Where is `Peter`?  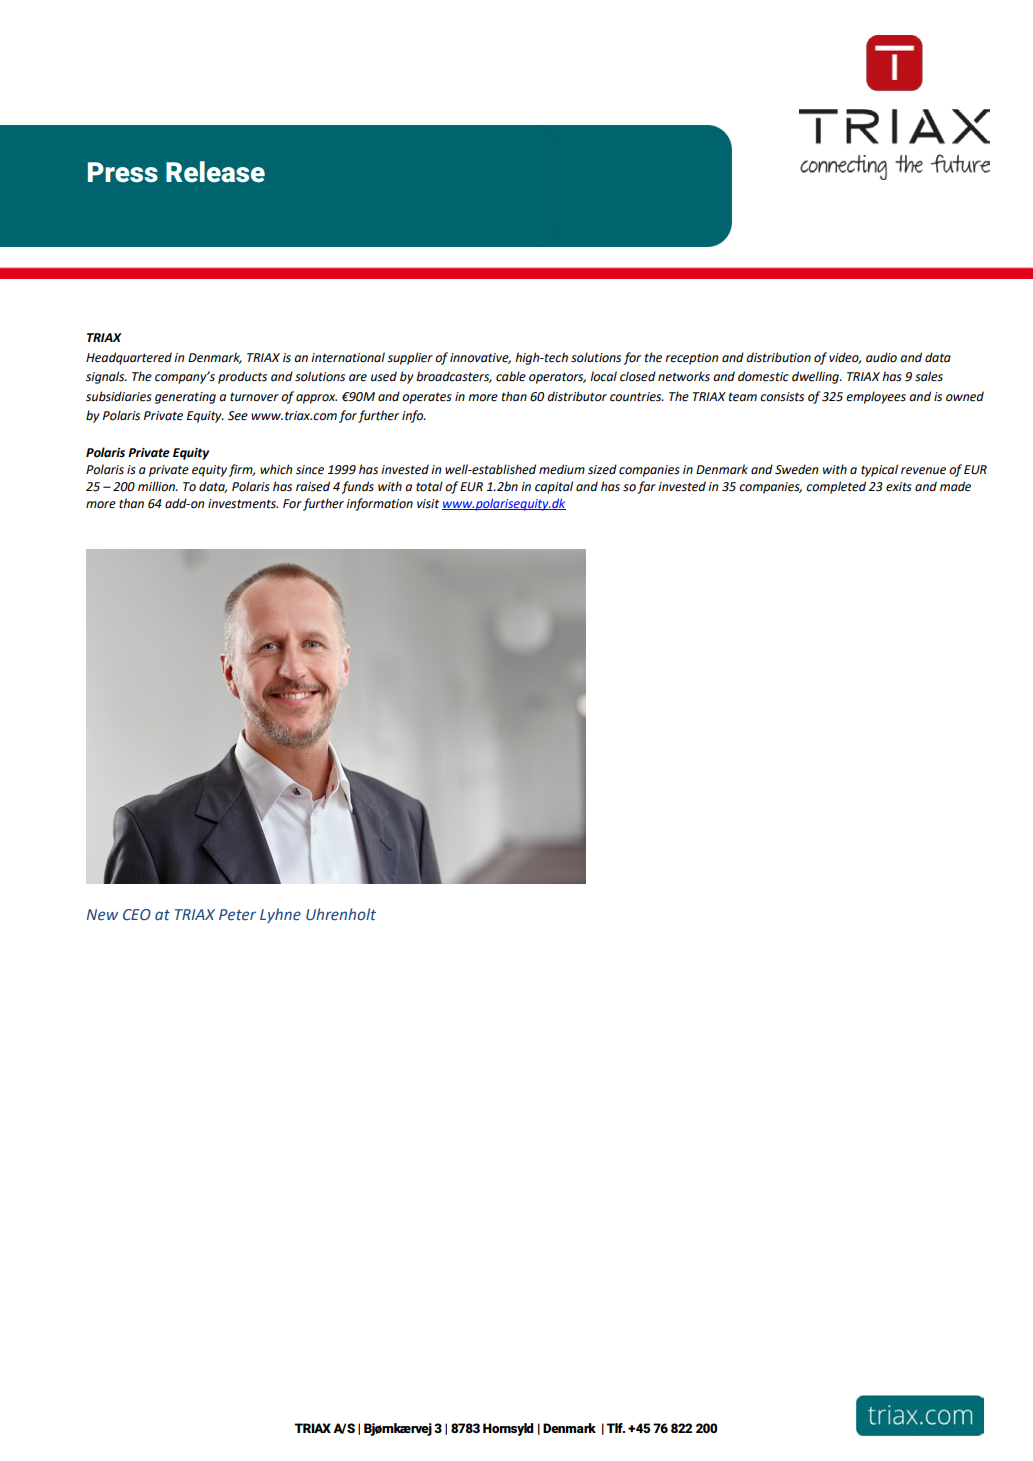 Peter is located at coordinates (237, 914).
